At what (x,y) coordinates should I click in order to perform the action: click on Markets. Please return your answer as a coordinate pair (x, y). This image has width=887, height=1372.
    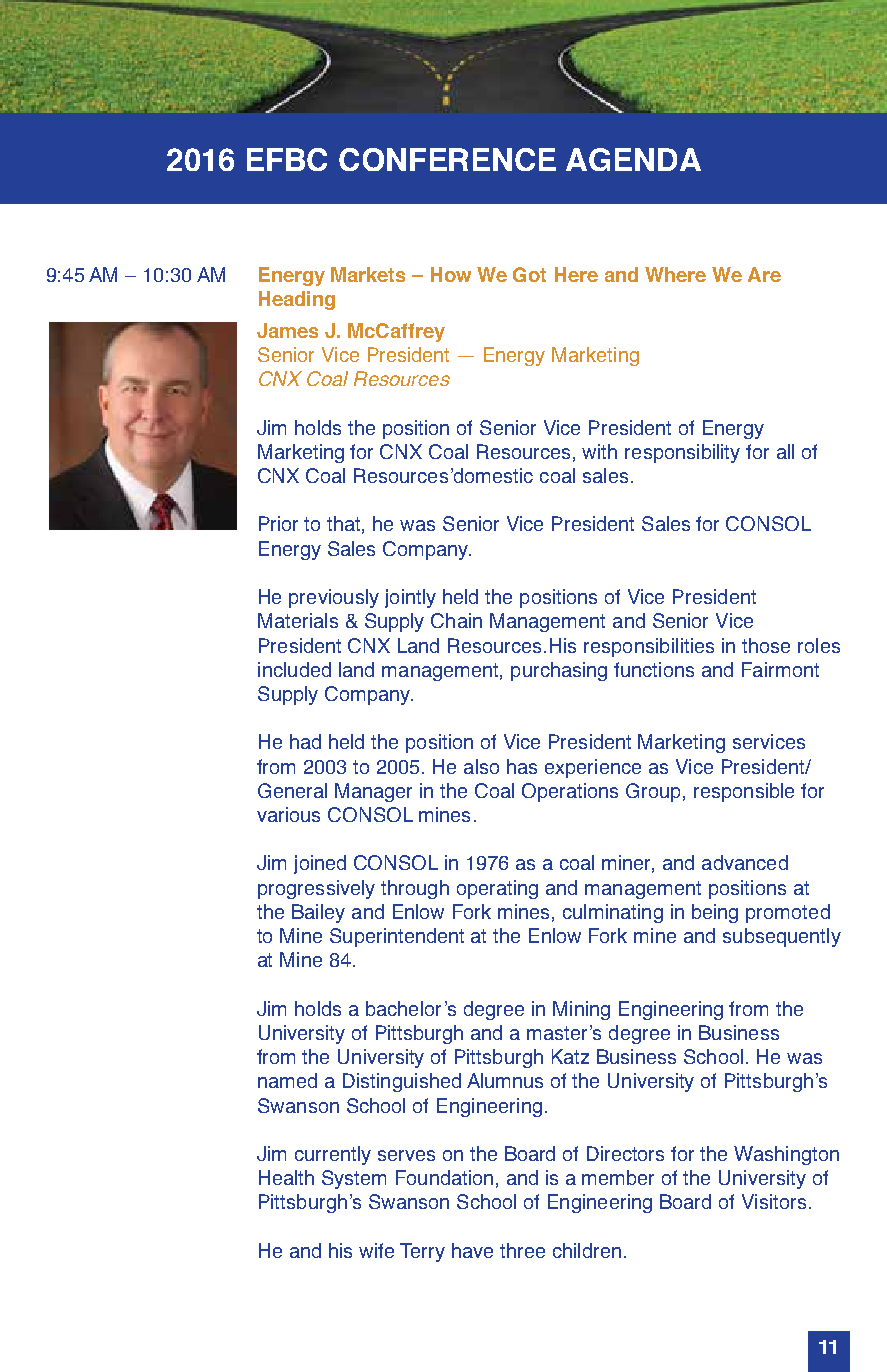
    Looking at the image, I should click on (368, 274).
